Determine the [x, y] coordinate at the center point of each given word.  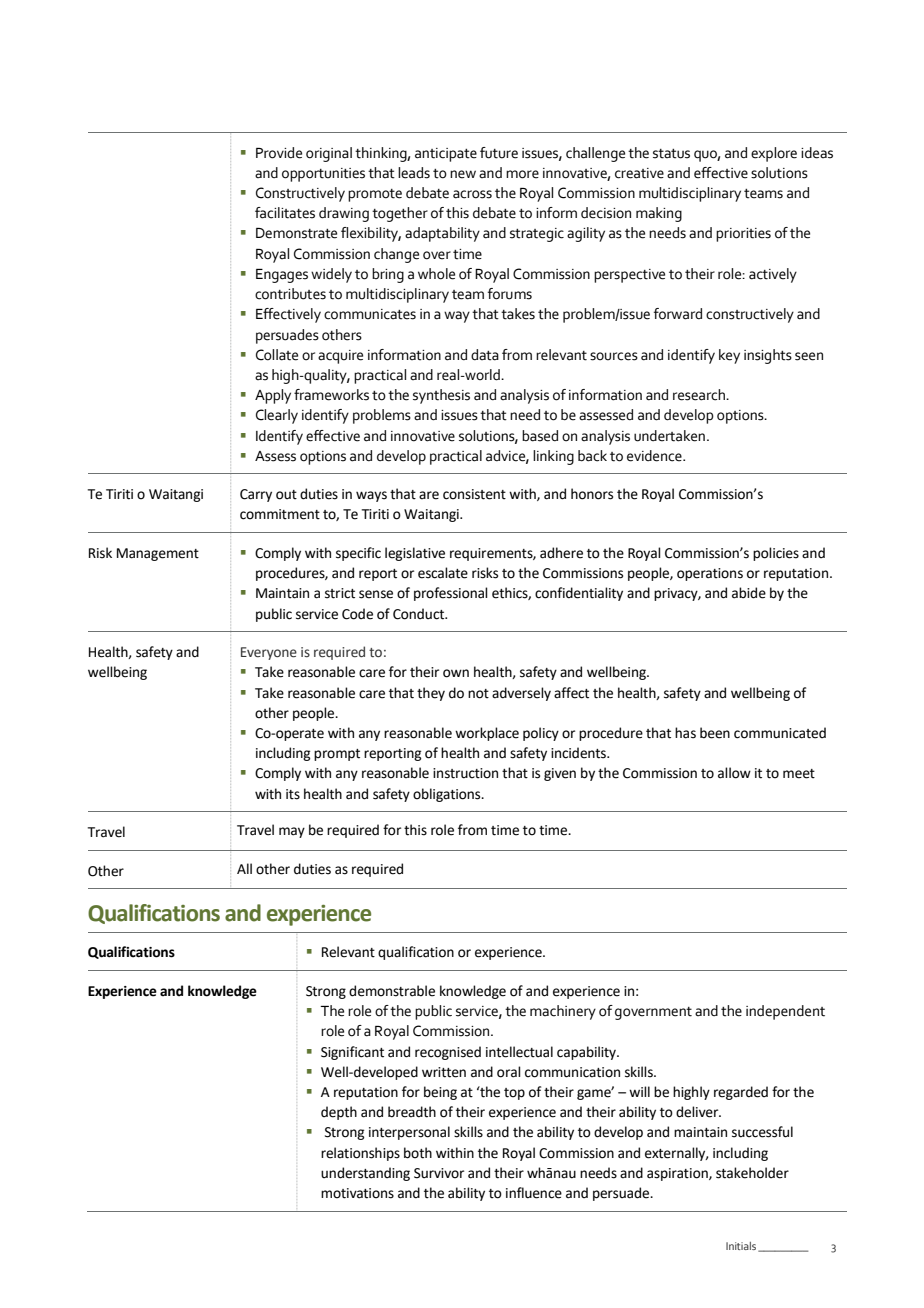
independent [785, 1012]
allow [734, 773]
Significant [352, 1053]
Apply [273, 396]
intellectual [519, 1052]
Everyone [269, 653]
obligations [448, 795]
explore [774, 154]
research [700, 395]
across [472, 194]
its [293, 794]
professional [451, 594]
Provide [279, 153]
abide [749, 593]
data [485, 355]
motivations [357, 1193]
